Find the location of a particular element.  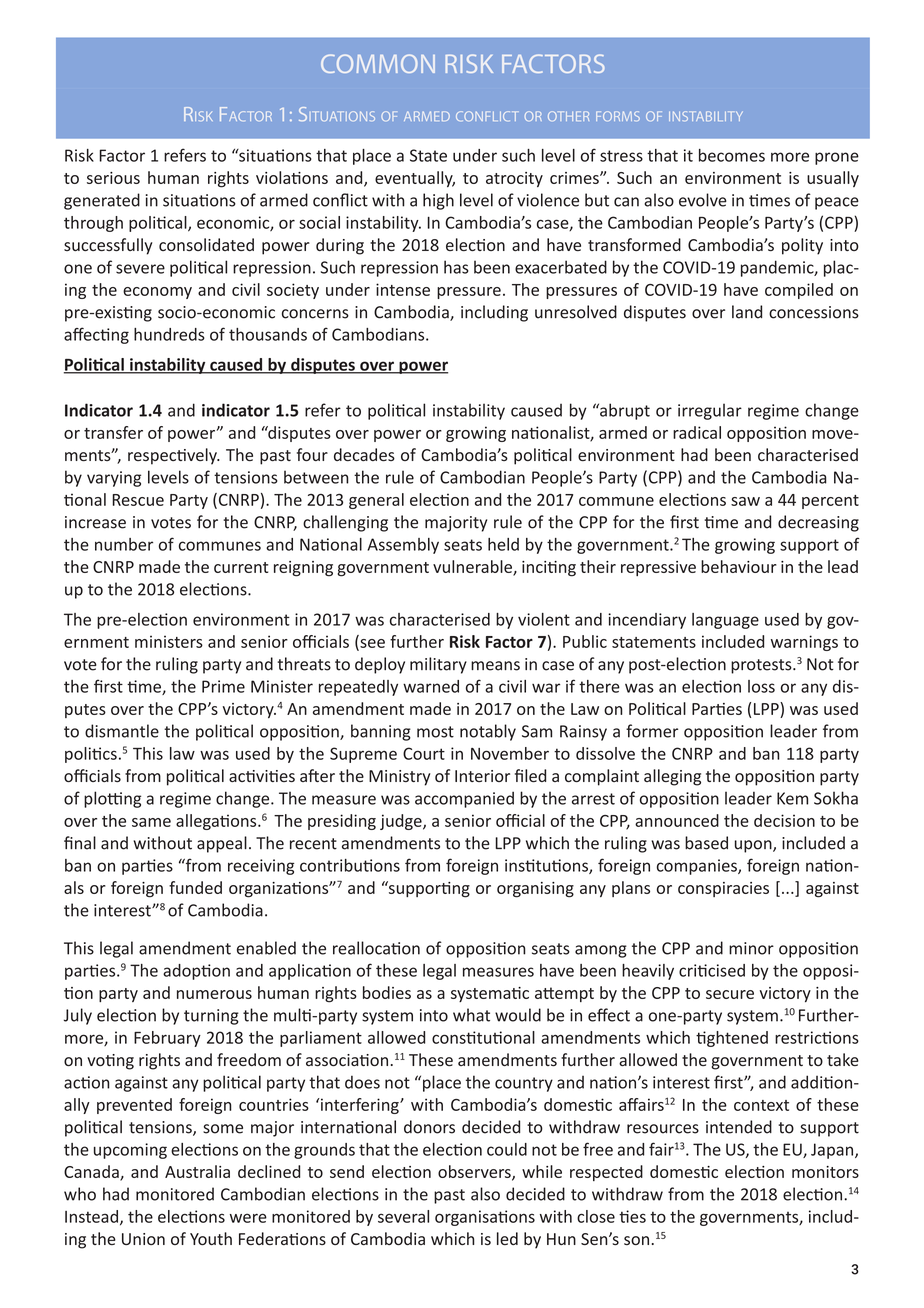

varying is located at coordinates (114, 479).
